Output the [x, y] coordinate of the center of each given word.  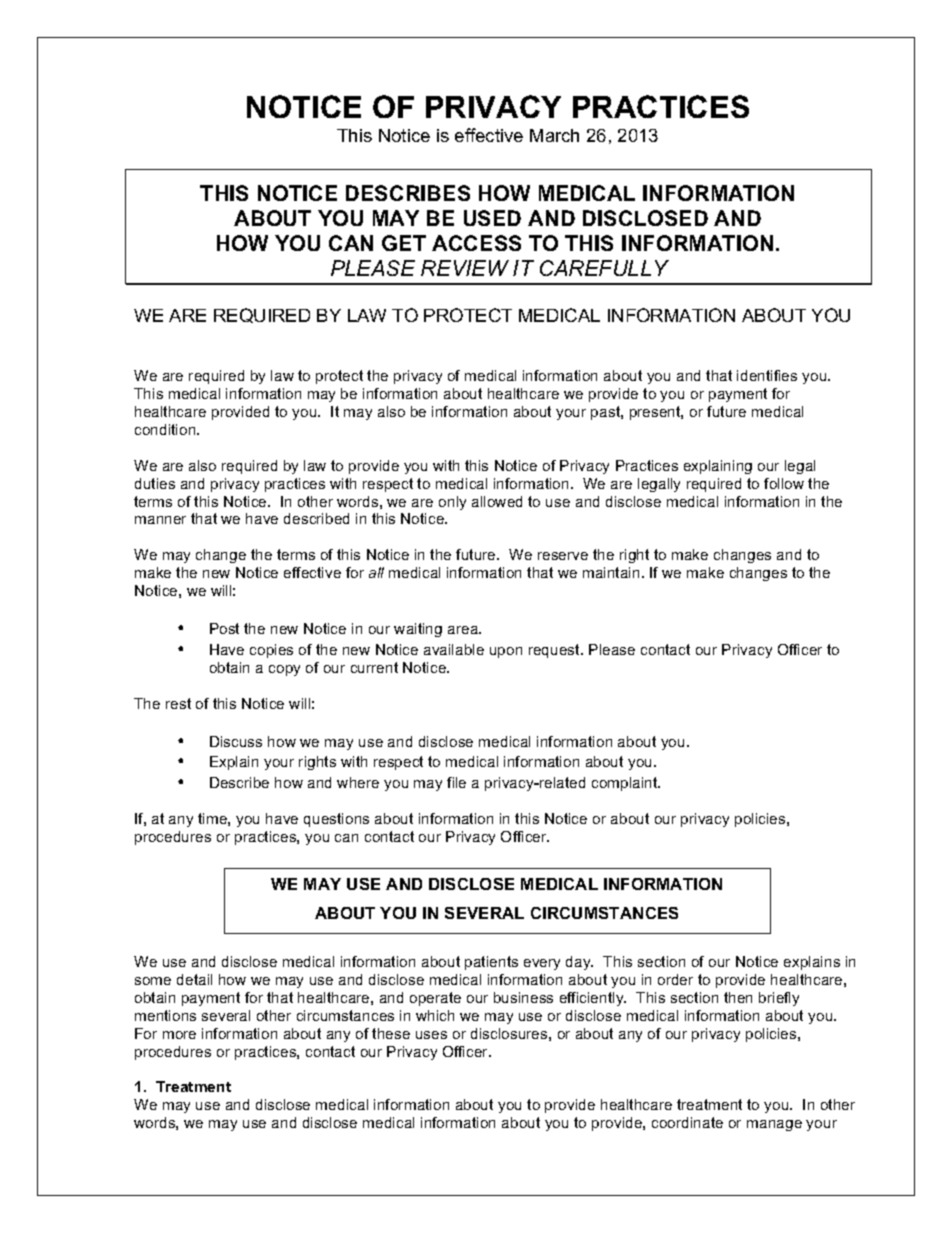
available [454, 649]
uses [431, 1035]
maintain [611, 572]
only [452, 503]
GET [404, 243]
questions [336, 820]
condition [166, 429]
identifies [767, 375]
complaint [626, 784]
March [554, 135]
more [179, 1035]
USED [492, 218]
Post [224, 628]
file [456, 782]
